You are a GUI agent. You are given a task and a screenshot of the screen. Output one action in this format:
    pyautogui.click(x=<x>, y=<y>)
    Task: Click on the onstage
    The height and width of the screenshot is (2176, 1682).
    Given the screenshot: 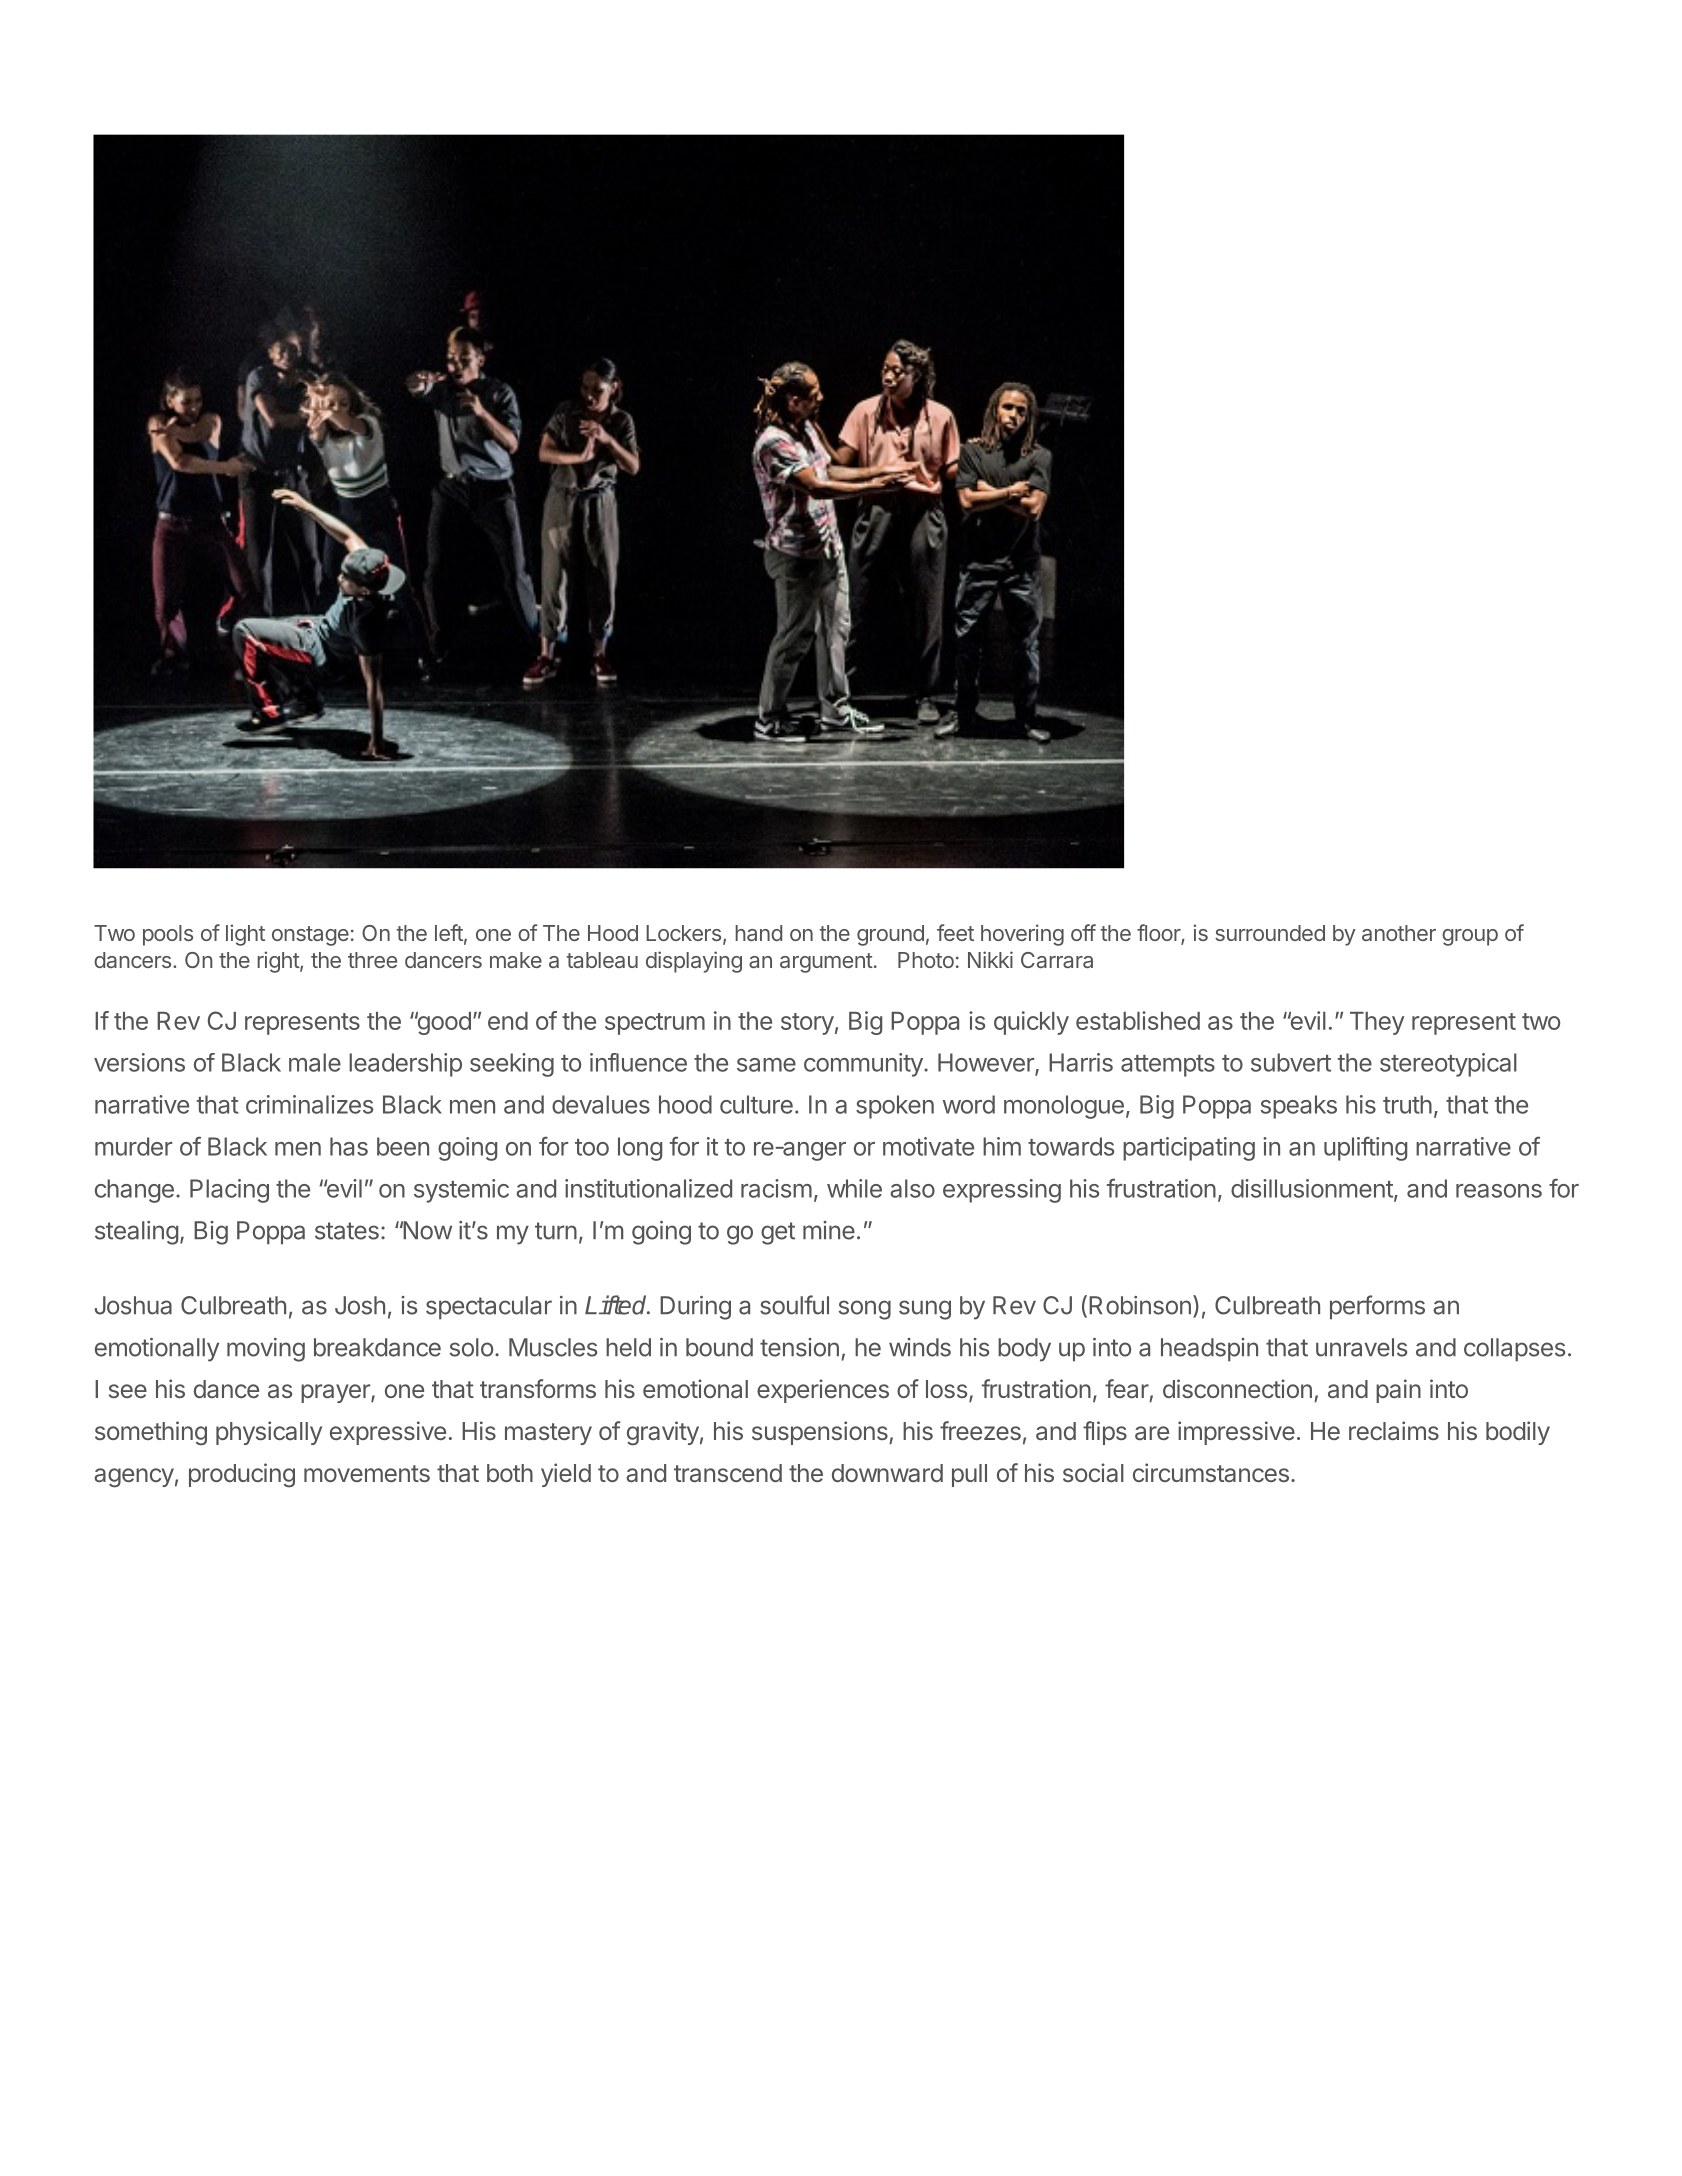 What is the action you would take?
    pyautogui.click(x=310, y=936)
